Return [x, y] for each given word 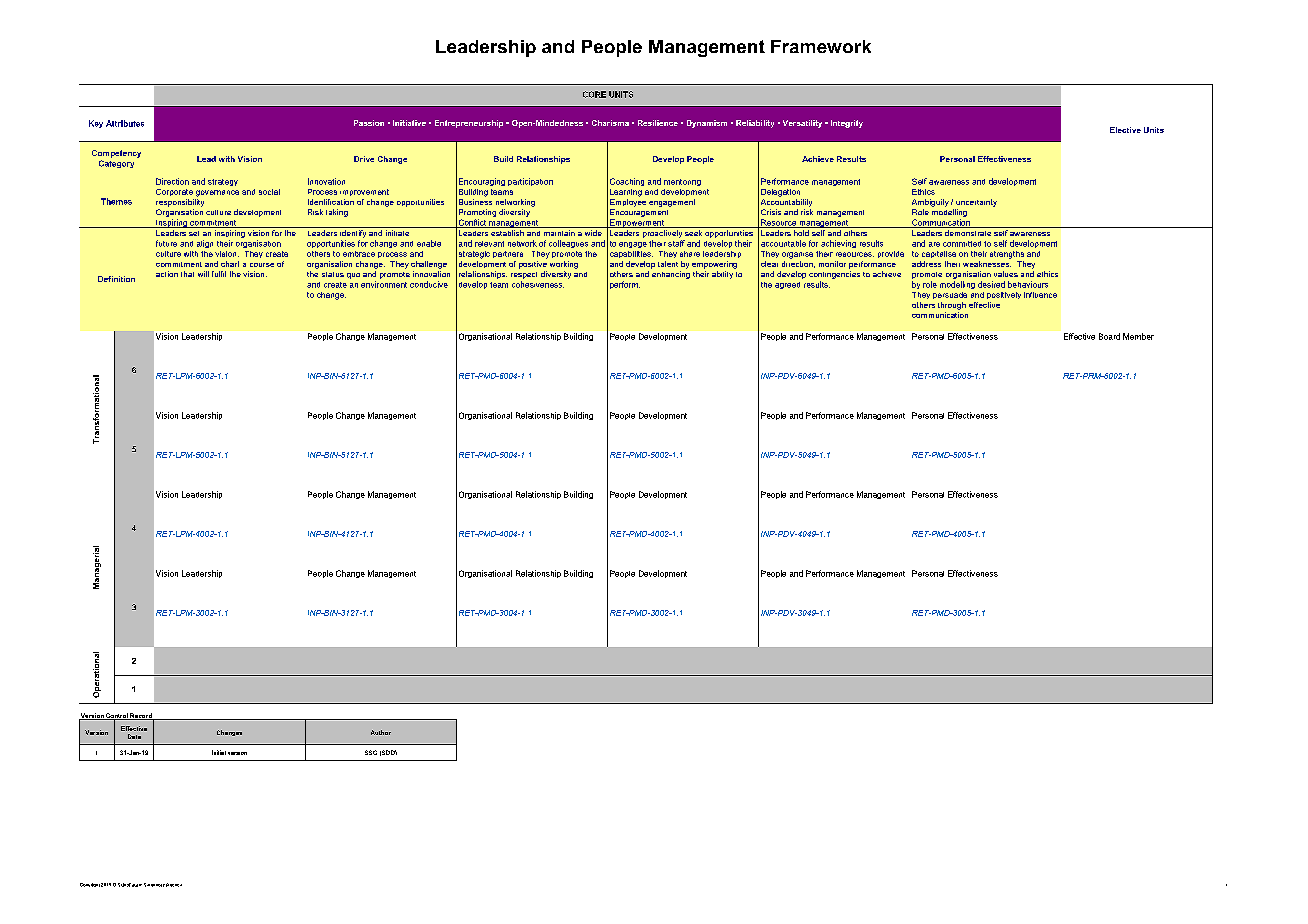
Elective [1125, 130]
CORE [594, 94]
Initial [219, 752]
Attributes [125, 123]
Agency [174, 885]
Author [381, 732]
